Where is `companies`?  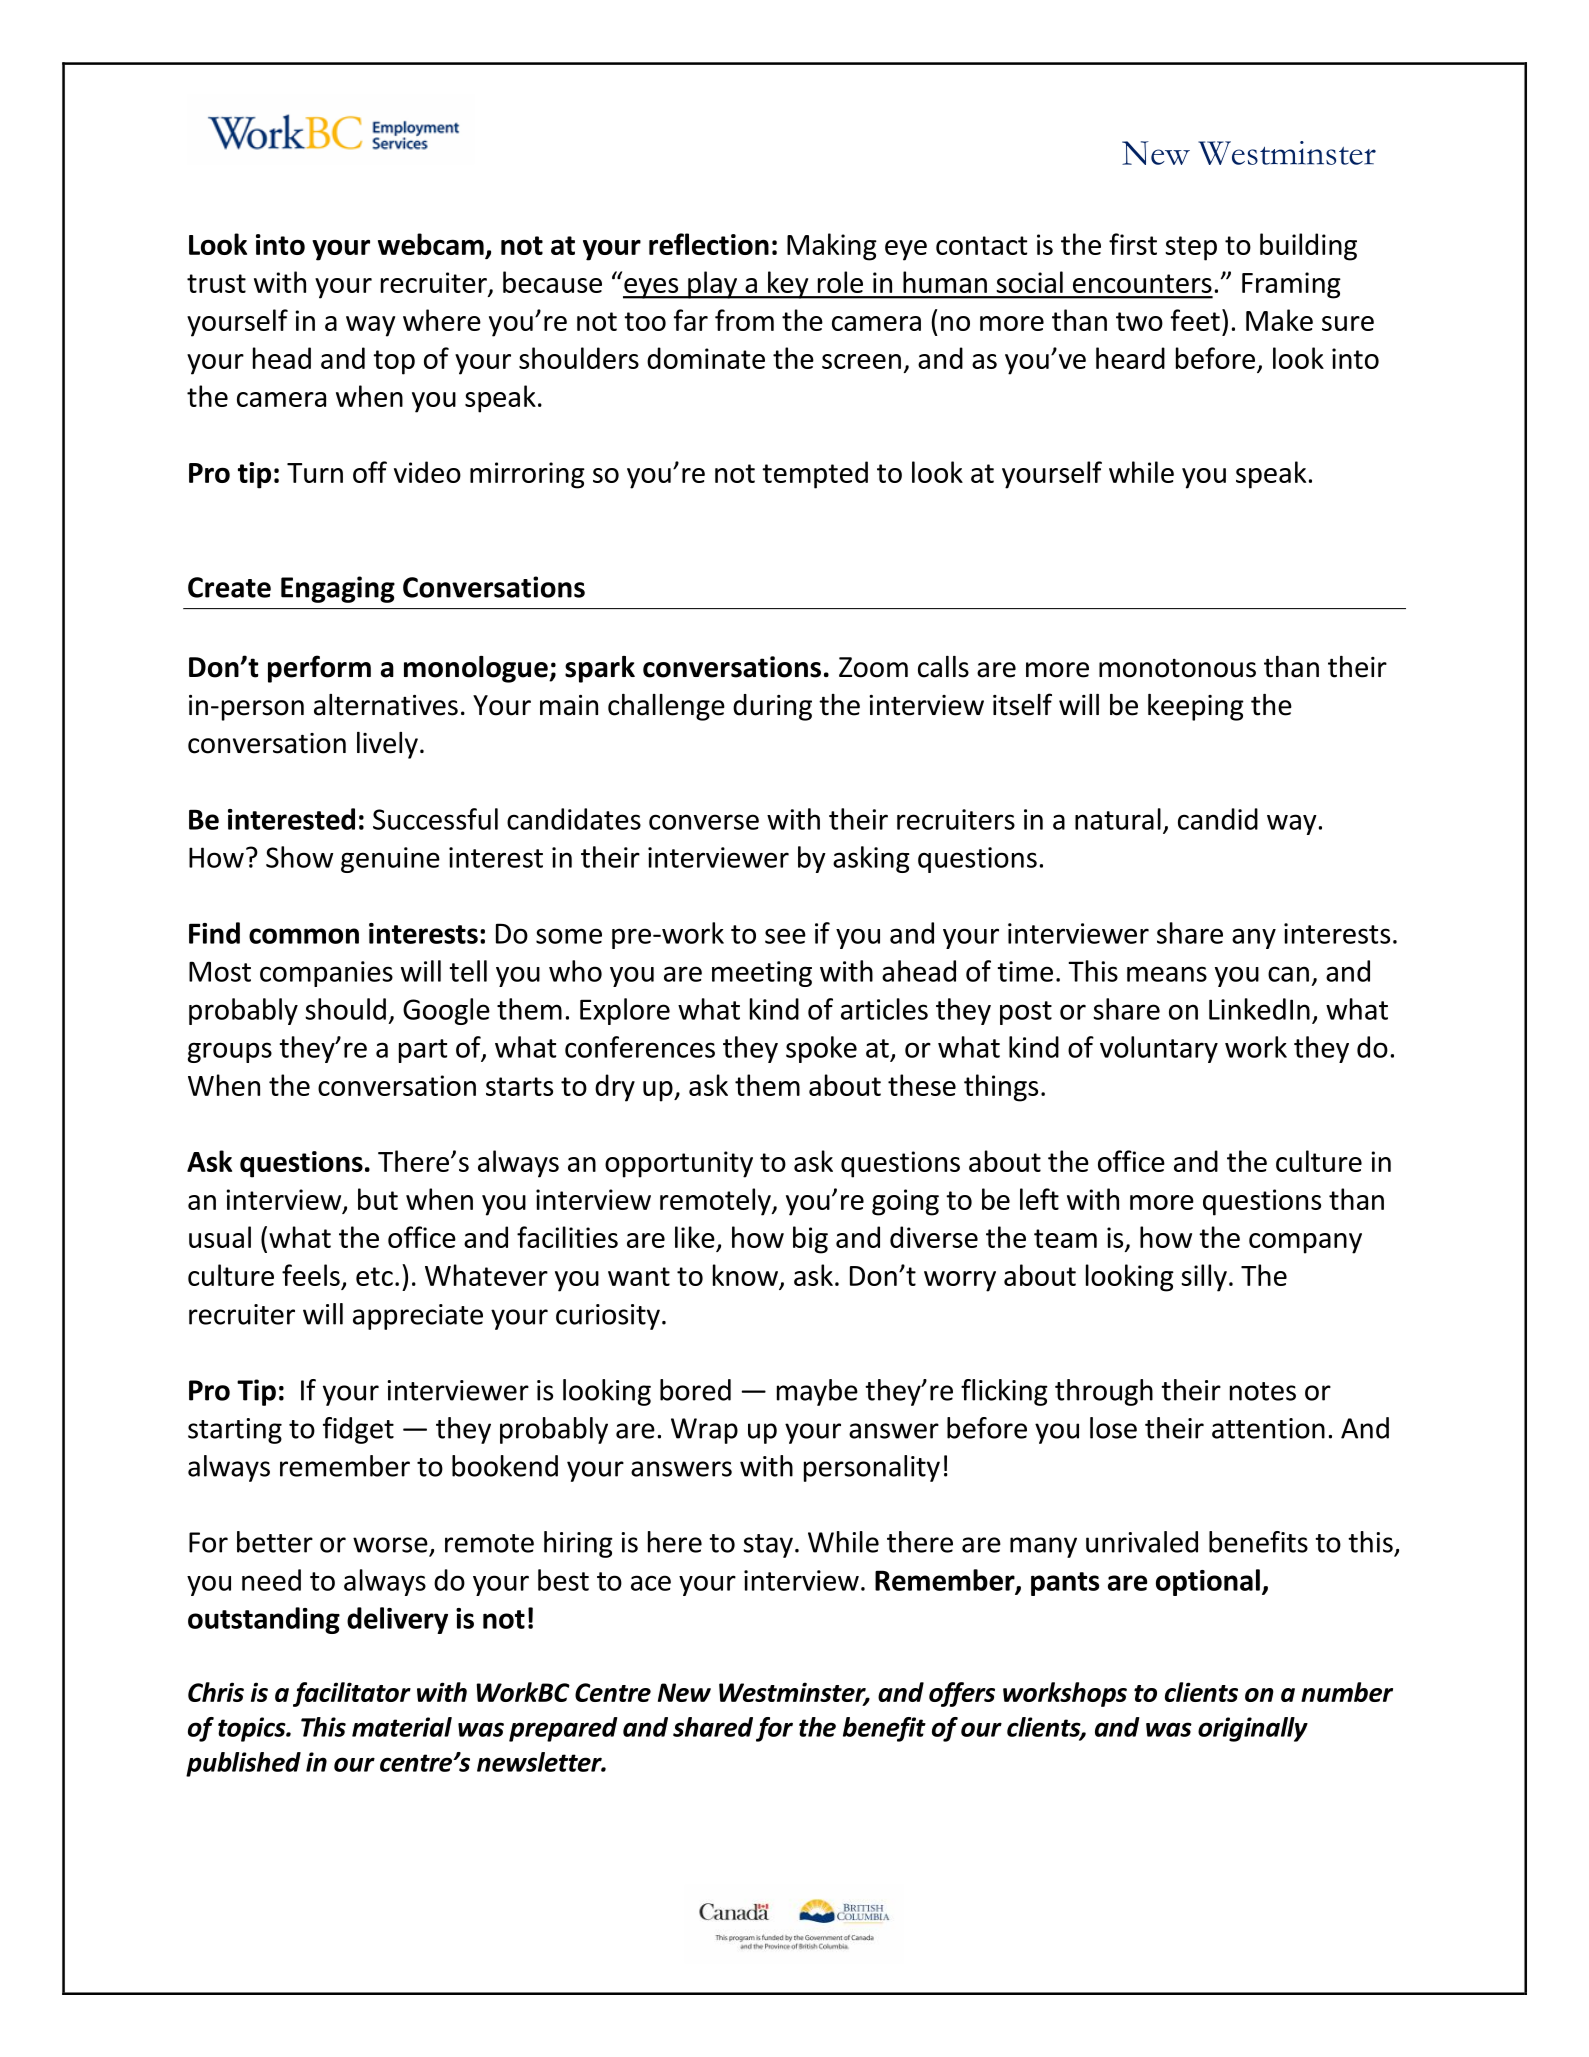 companies is located at coordinates (326, 974).
